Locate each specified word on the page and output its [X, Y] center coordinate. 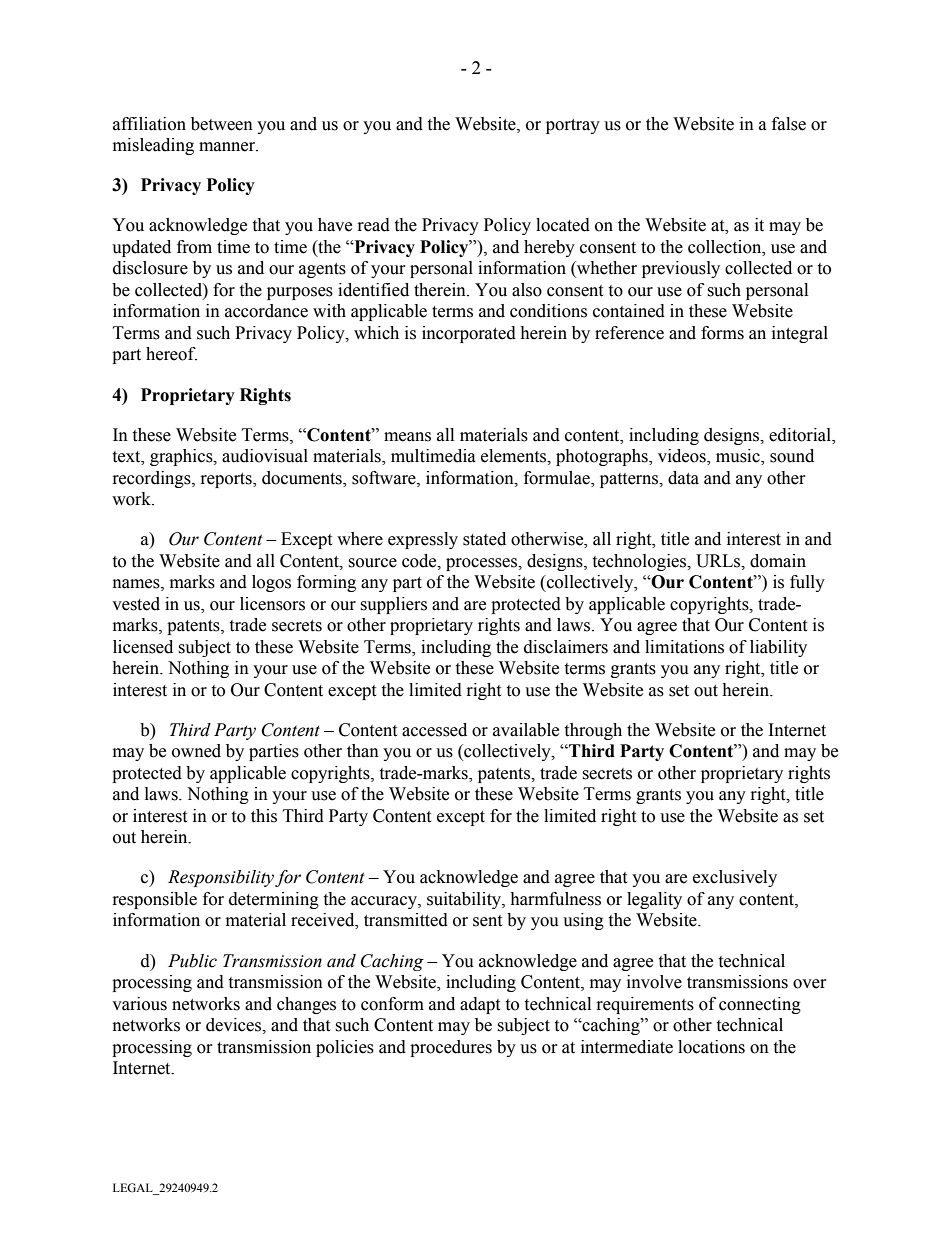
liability [778, 648]
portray [573, 126]
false [789, 124]
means [407, 437]
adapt [480, 1005]
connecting [760, 1005]
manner [228, 147]
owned [196, 751]
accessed [434, 730]
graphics [182, 457]
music [739, 457]
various [139, 1004]
